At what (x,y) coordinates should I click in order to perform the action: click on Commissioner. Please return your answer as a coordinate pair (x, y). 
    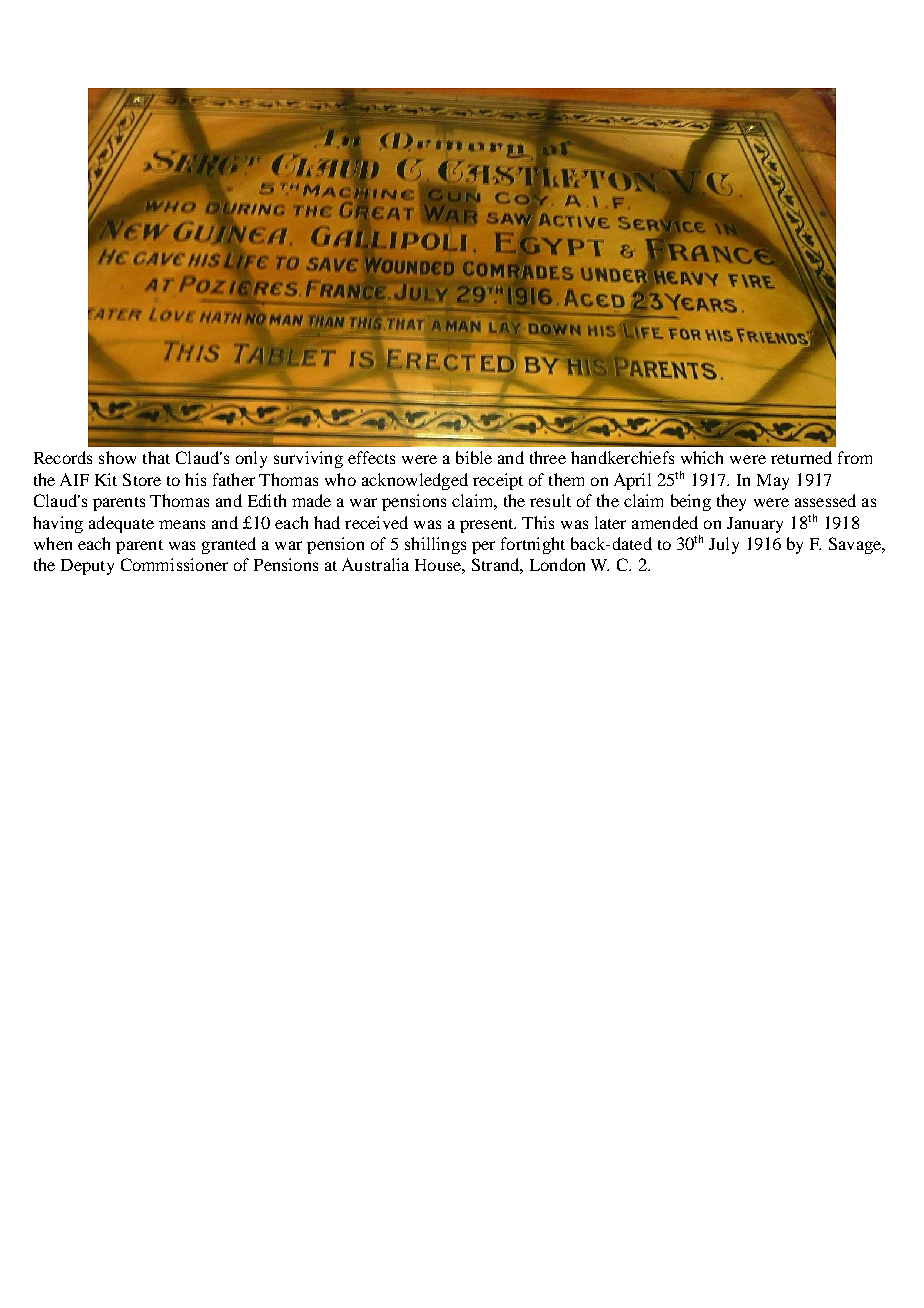
    Looking at the image, I should click on (174, 564).
